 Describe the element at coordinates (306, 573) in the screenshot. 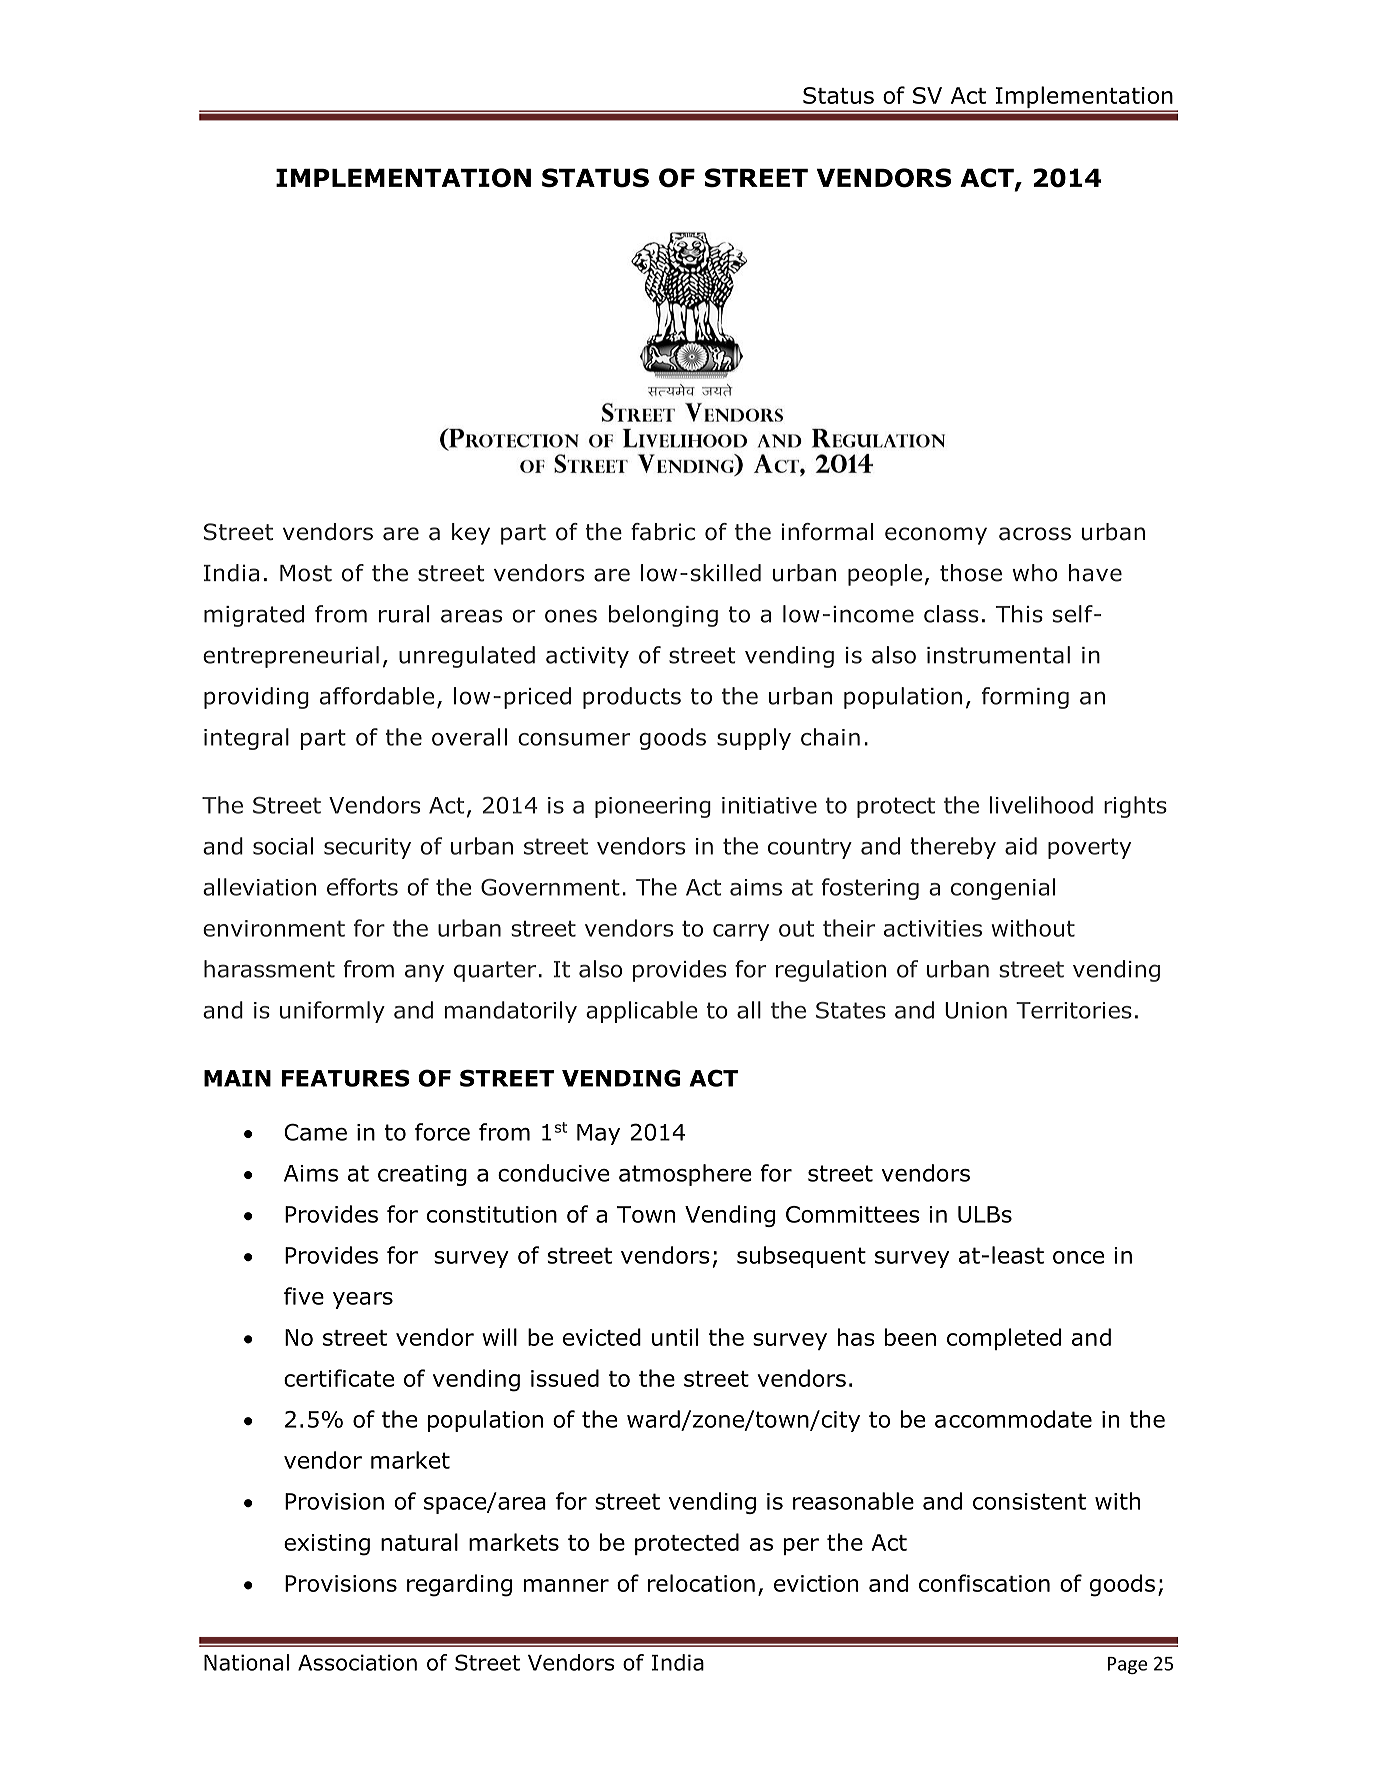

I see `Most` at that location.
